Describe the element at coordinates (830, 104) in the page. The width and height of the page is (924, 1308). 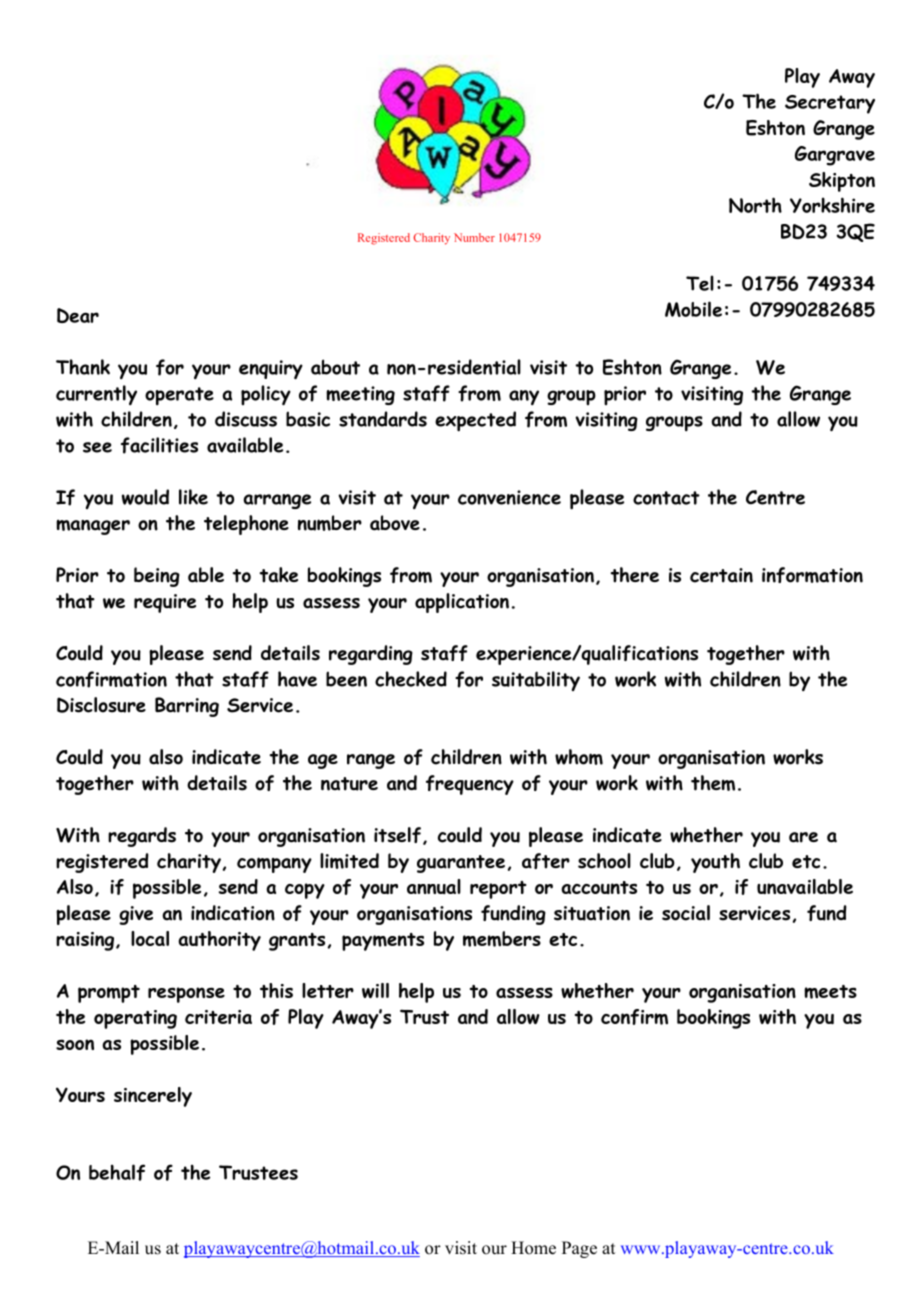
I see `Secretary` at that location.
